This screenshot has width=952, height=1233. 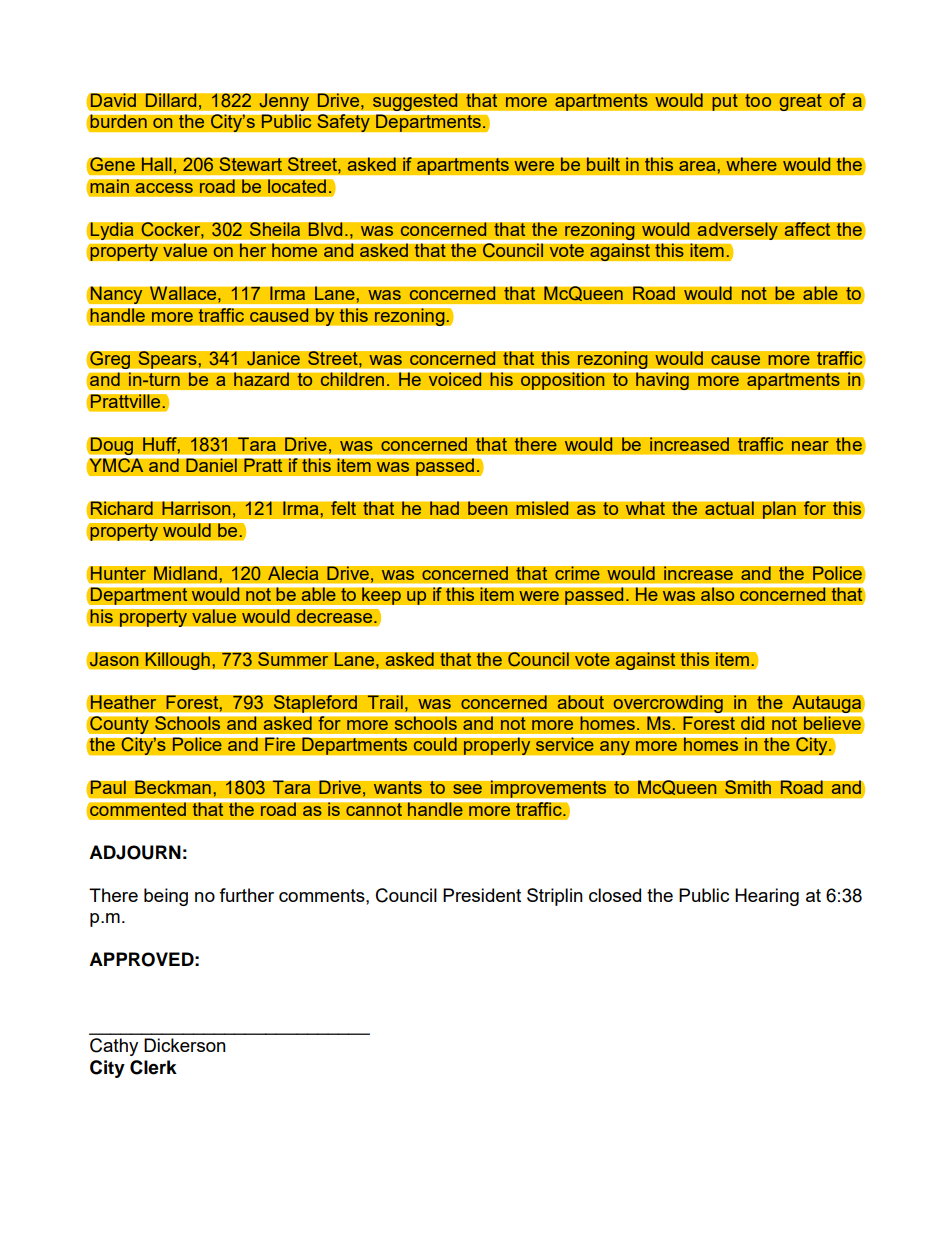 What do you see at coordinates (166, 897) in the screenshot?
I see `being` at bounding box center [166, 897].
